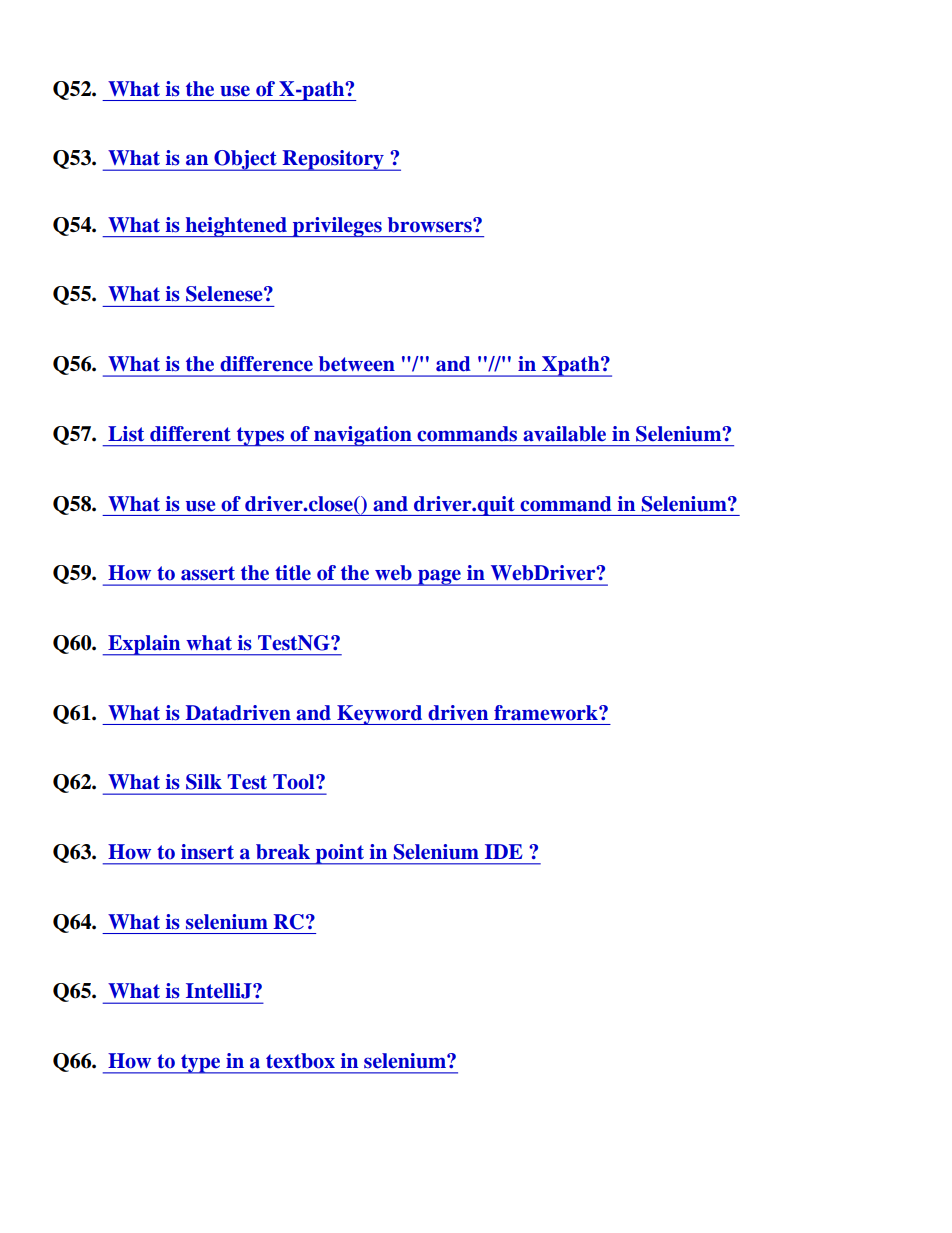  What do you see at coordinates (300, 1061) in the screenshot?
I see `textbox` at bounding box center [300, 1061].
